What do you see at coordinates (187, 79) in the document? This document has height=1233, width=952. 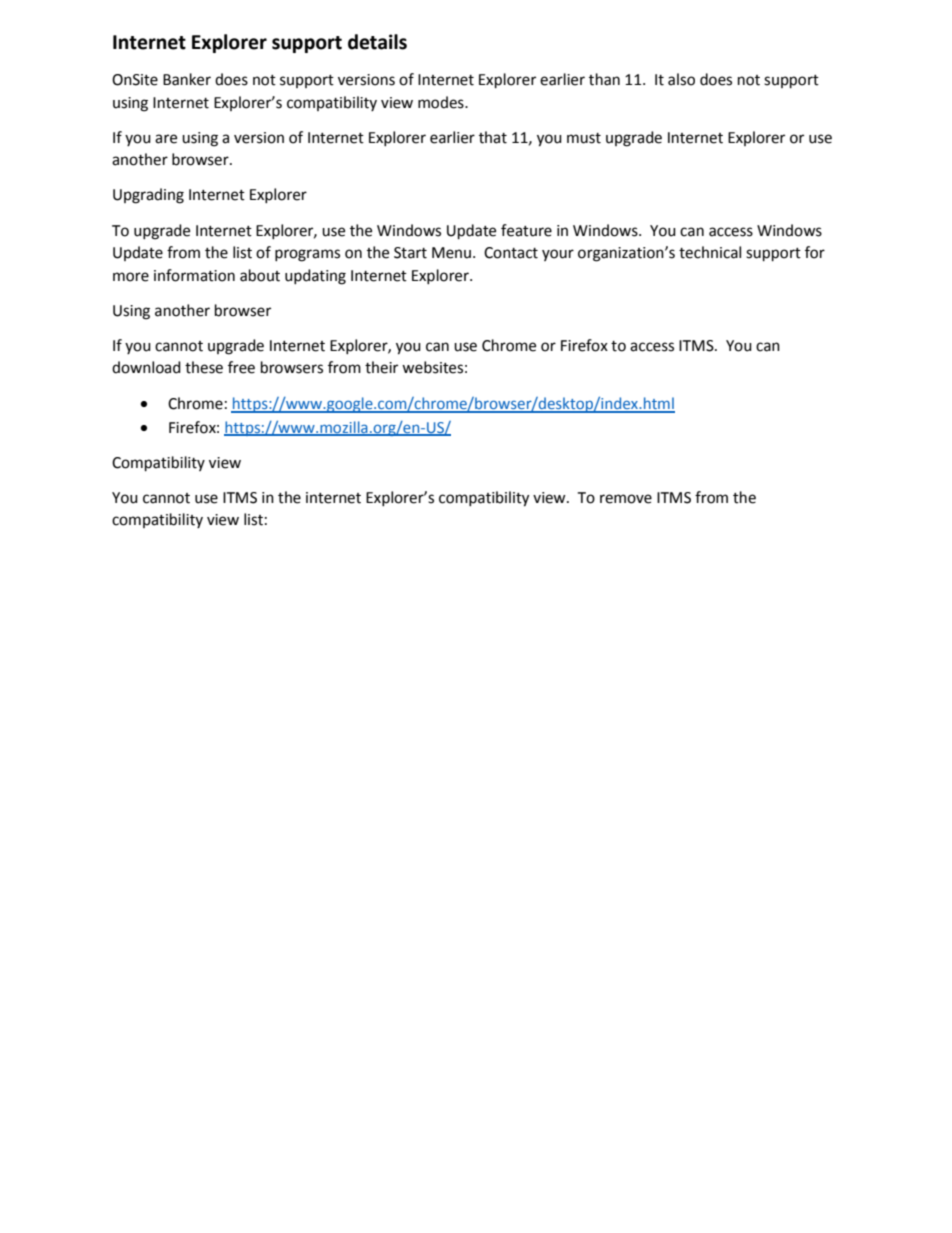 I see `Banker` at bounding box center [187, 79].
